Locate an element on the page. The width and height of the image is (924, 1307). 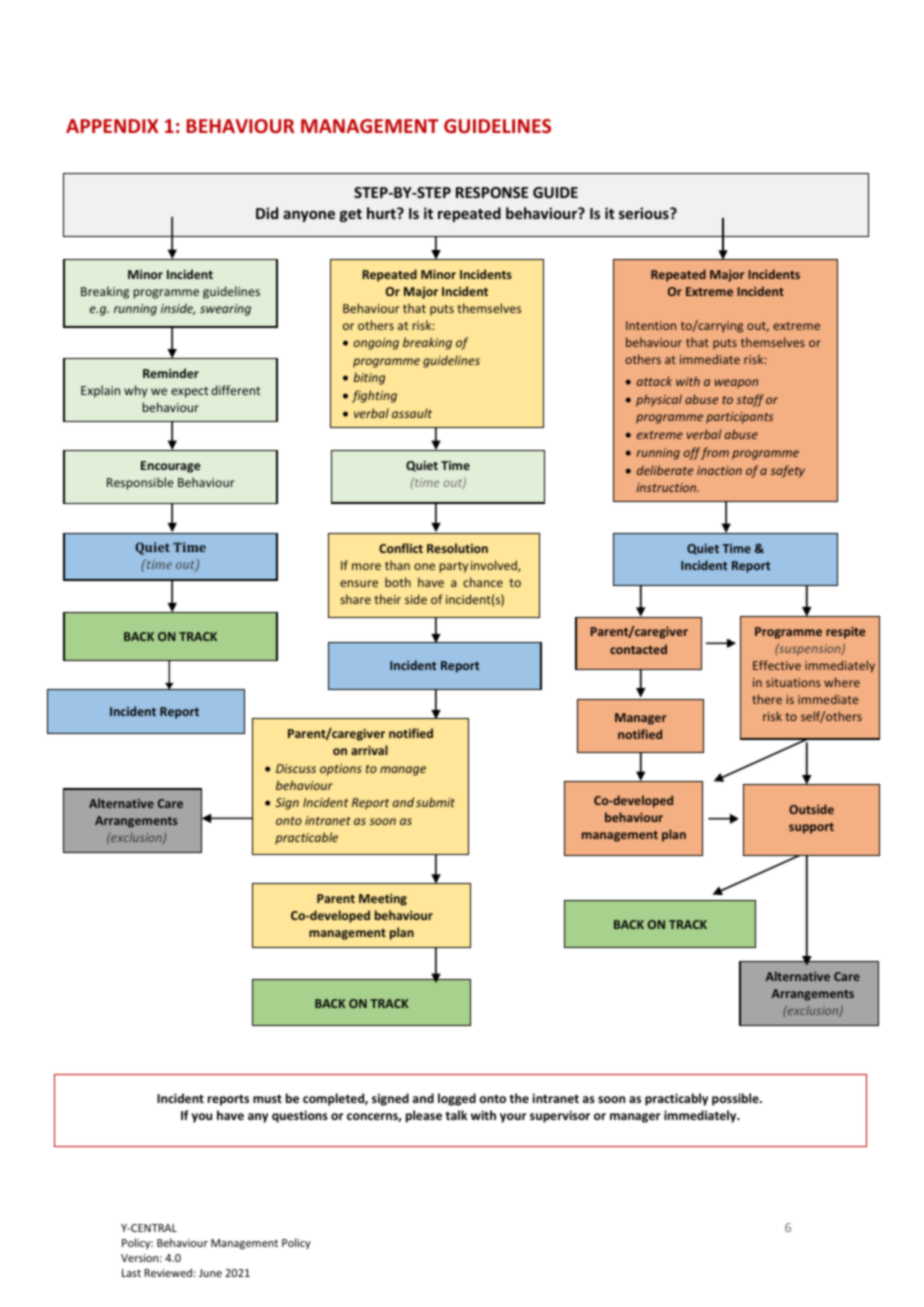
Discuss is located at coordinates (296, 768).
